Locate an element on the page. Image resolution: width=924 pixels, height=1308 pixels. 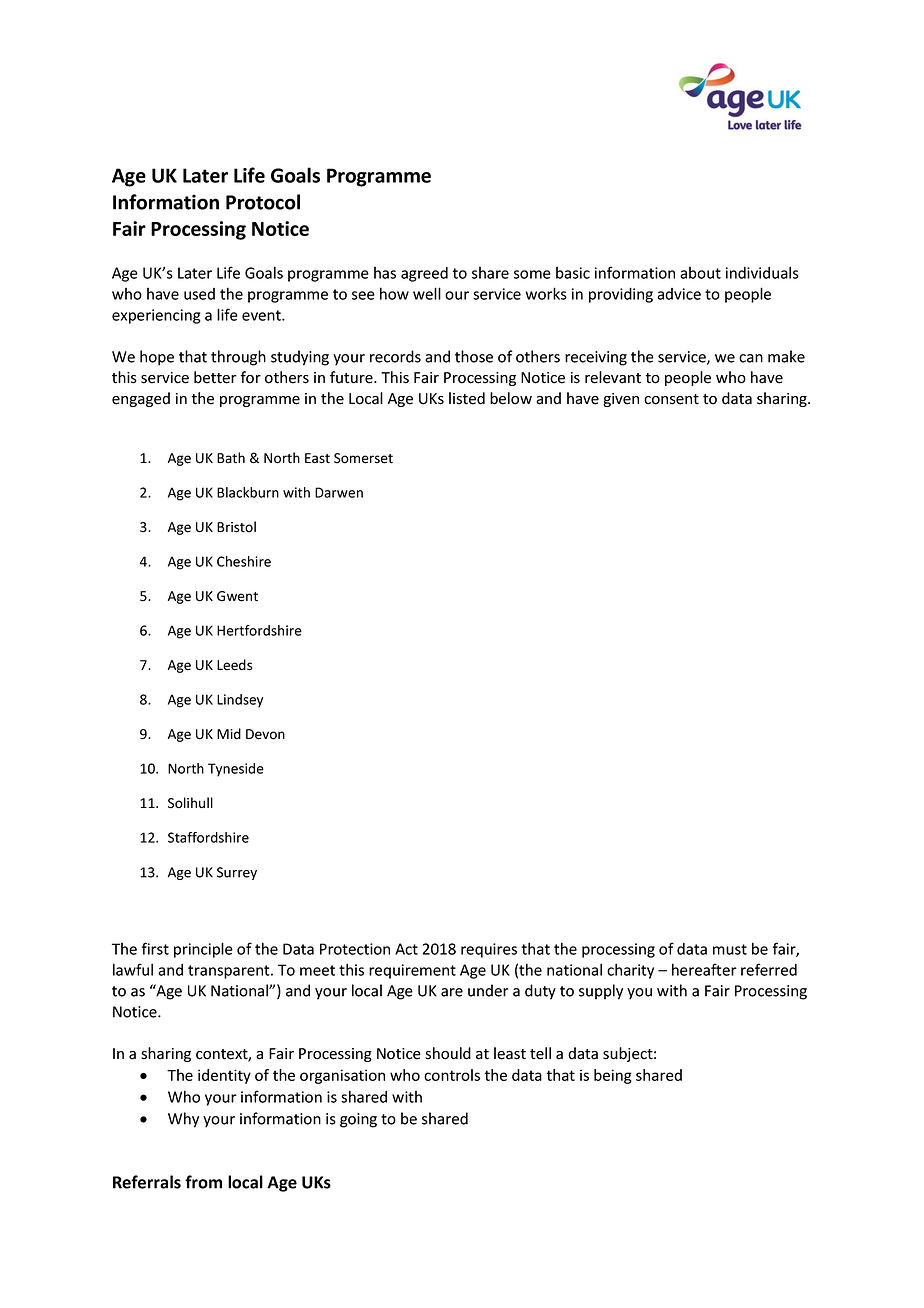
listed is located at coordinates (467, 398).
